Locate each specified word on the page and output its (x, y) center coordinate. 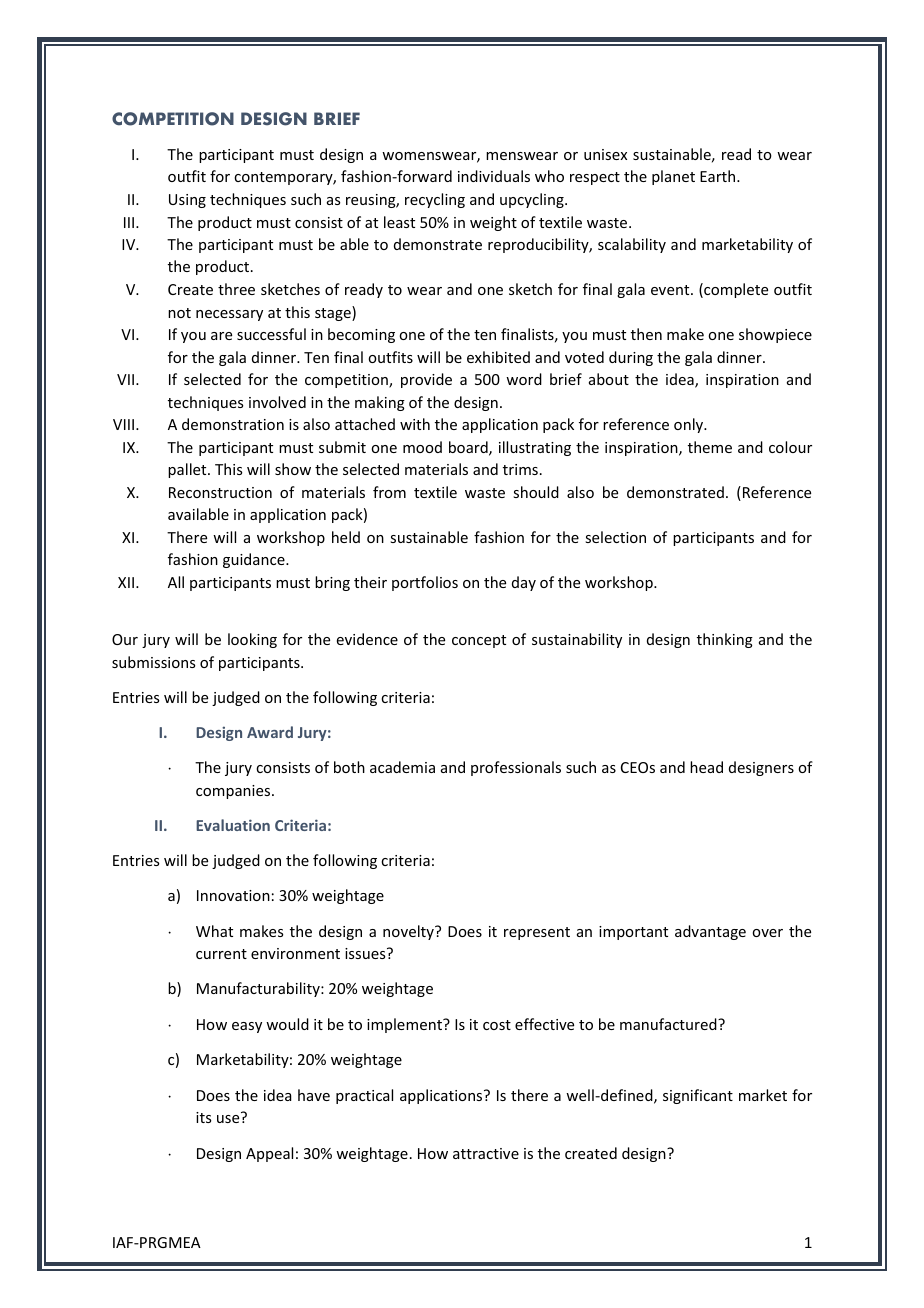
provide (426, 380)
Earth (719, 176)
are (221, 336)
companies (234, 792)
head (706, 767)
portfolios (425, 583)
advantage (710, 932)
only (689, 425)
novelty (409, 932)
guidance (255, 560)
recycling (435, 200)
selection (615, 537)
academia (402, 767)
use (228, 1119)
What (214, 931)
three (236, 289)
